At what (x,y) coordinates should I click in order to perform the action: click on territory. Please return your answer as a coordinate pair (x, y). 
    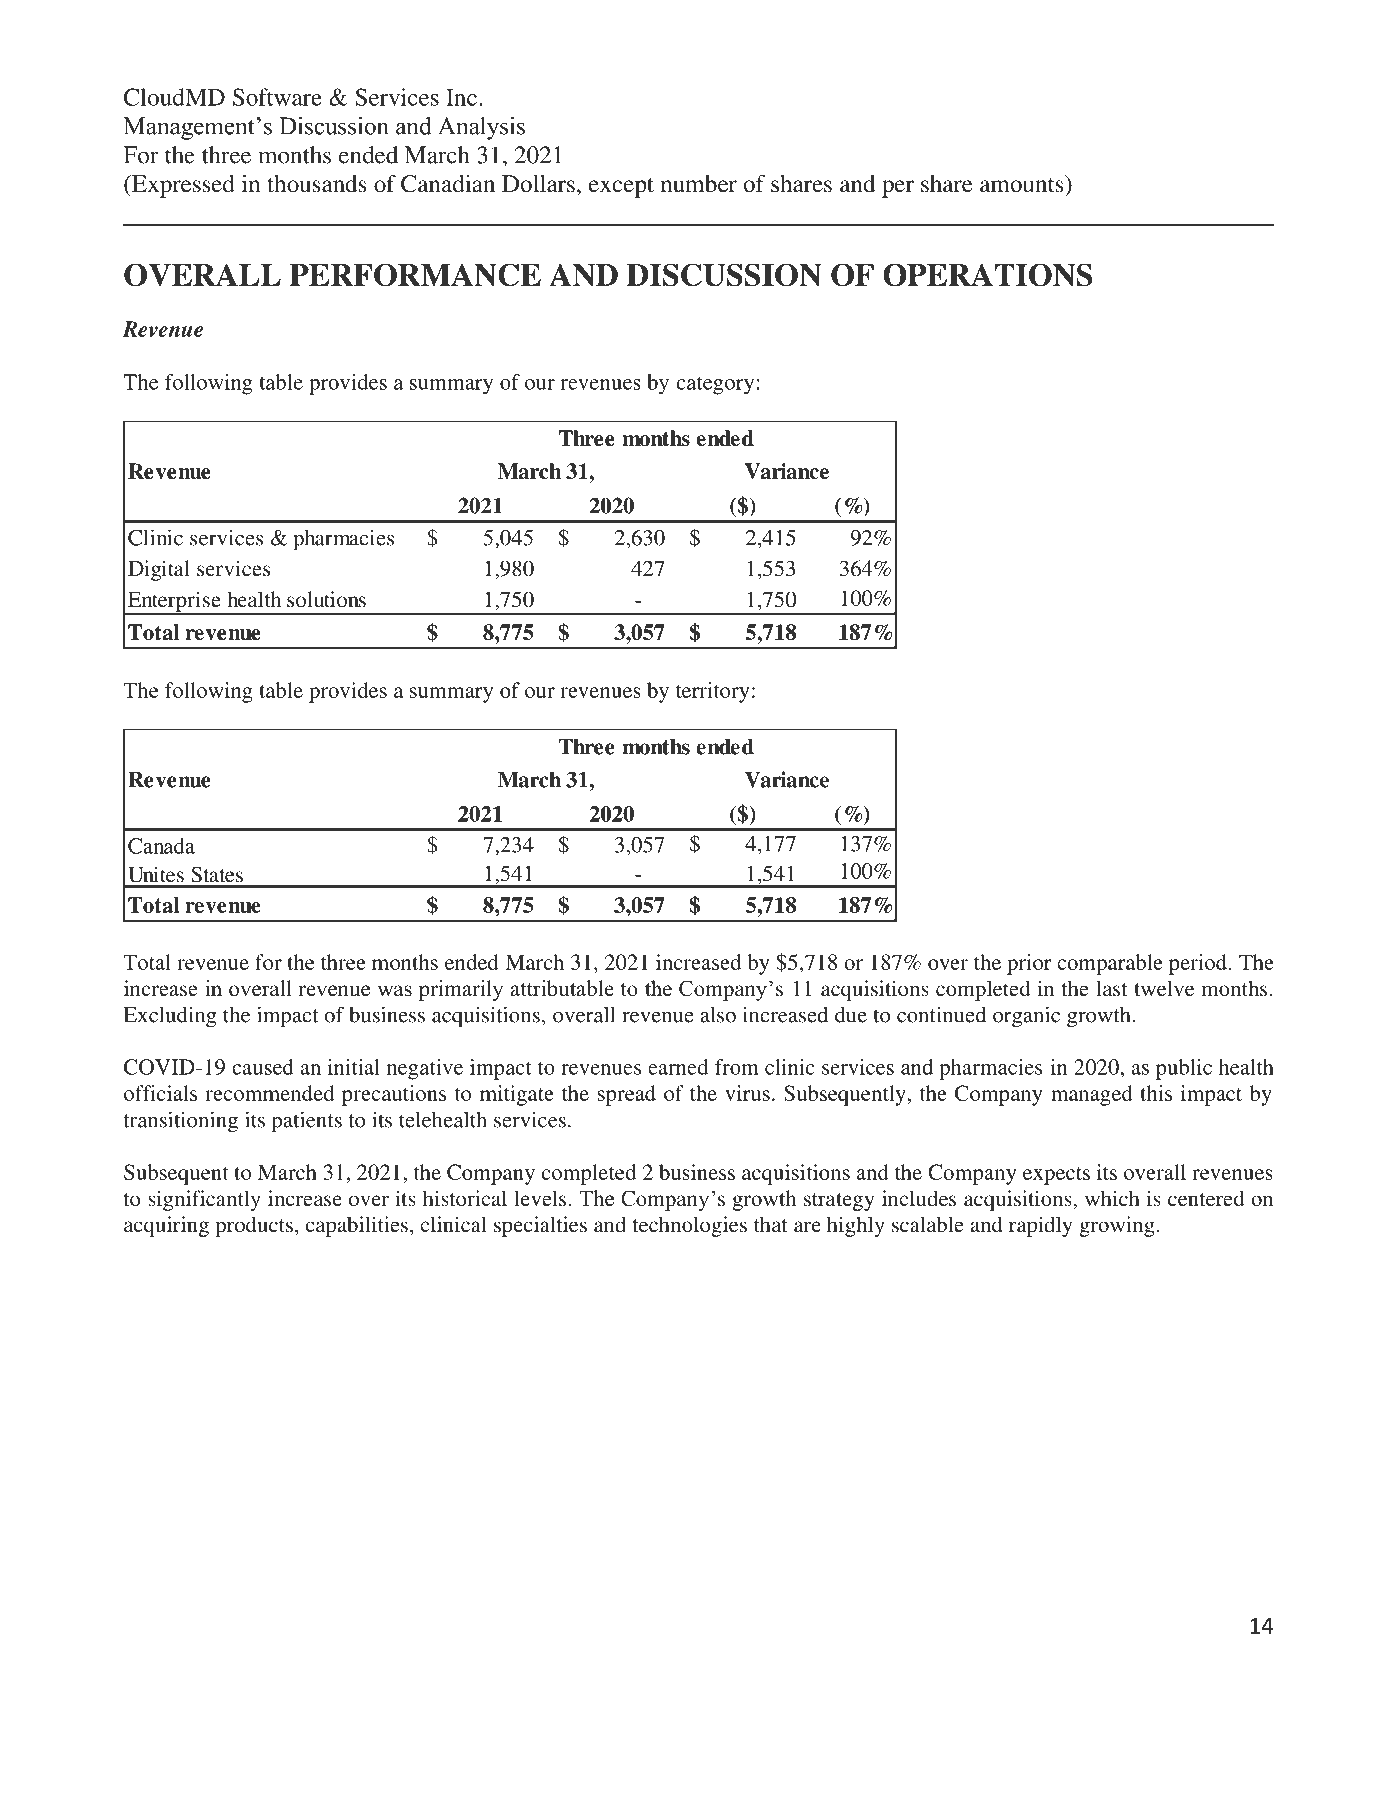
    Looking at the image, I should click on (713, 692).
